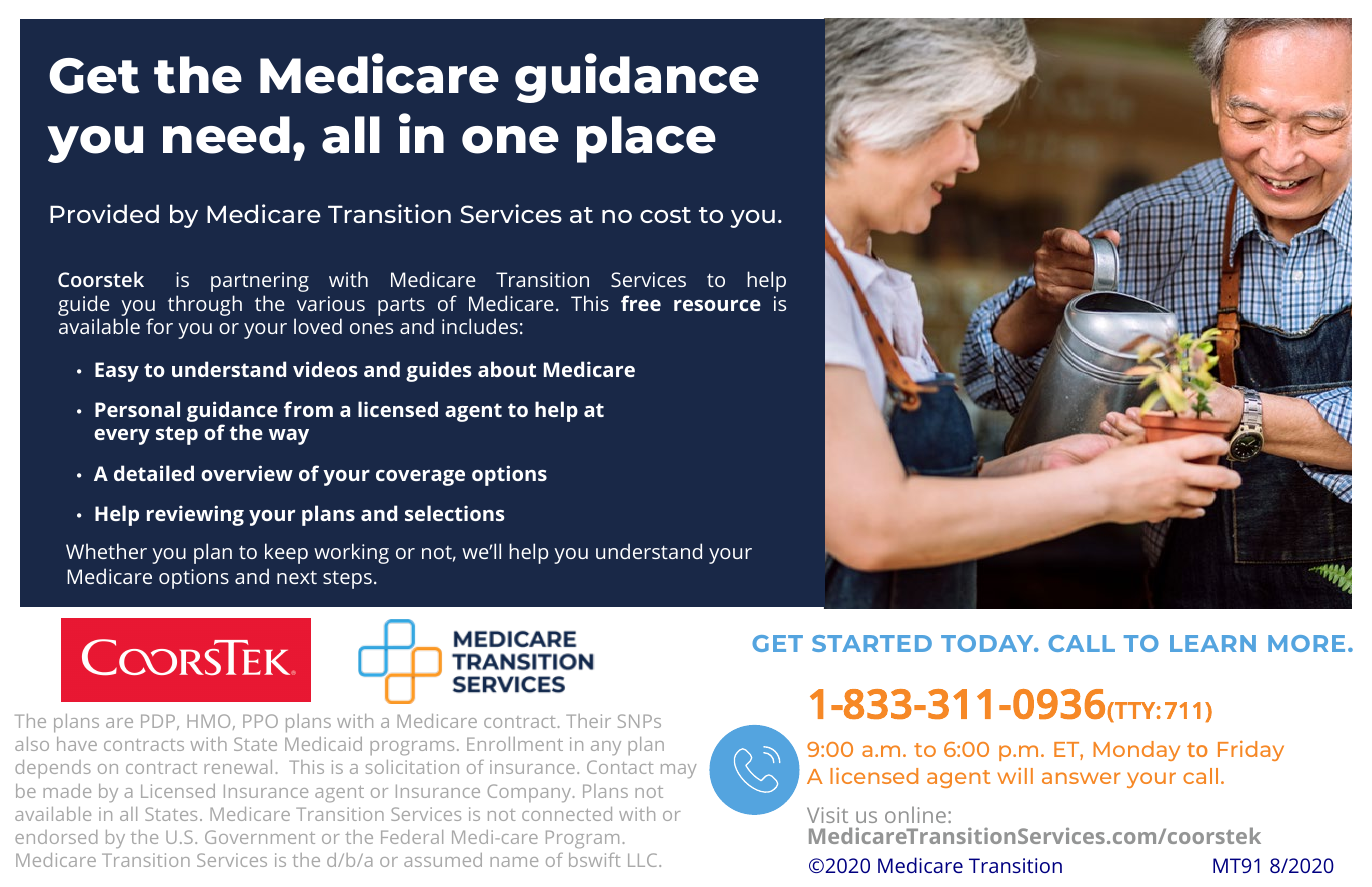 The height and width of the document is (887, 1372). Describe the element at coordinates (226, 135) in the document. I see `need` at that location.
